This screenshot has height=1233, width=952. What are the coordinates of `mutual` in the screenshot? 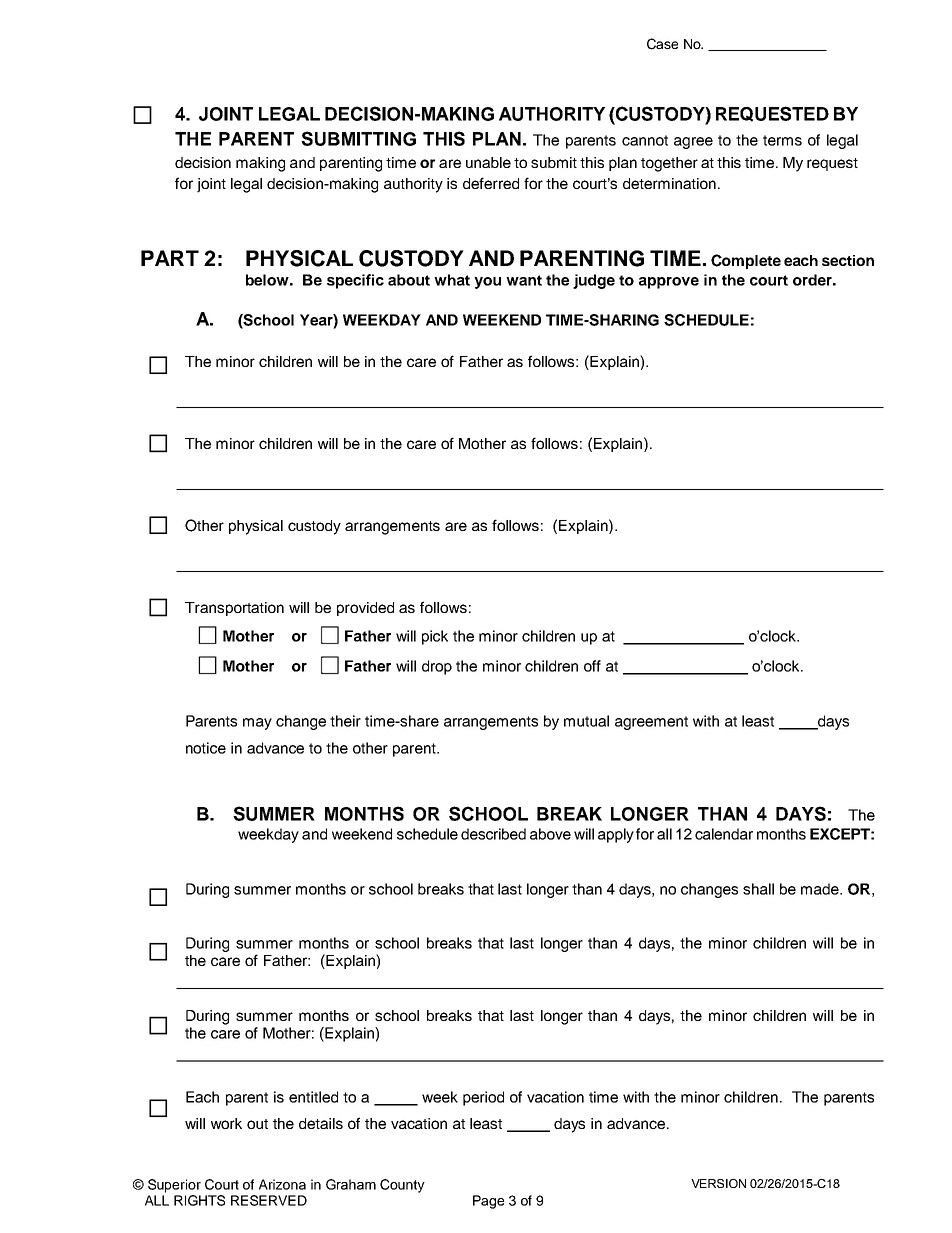 It's located at (586, 721).
